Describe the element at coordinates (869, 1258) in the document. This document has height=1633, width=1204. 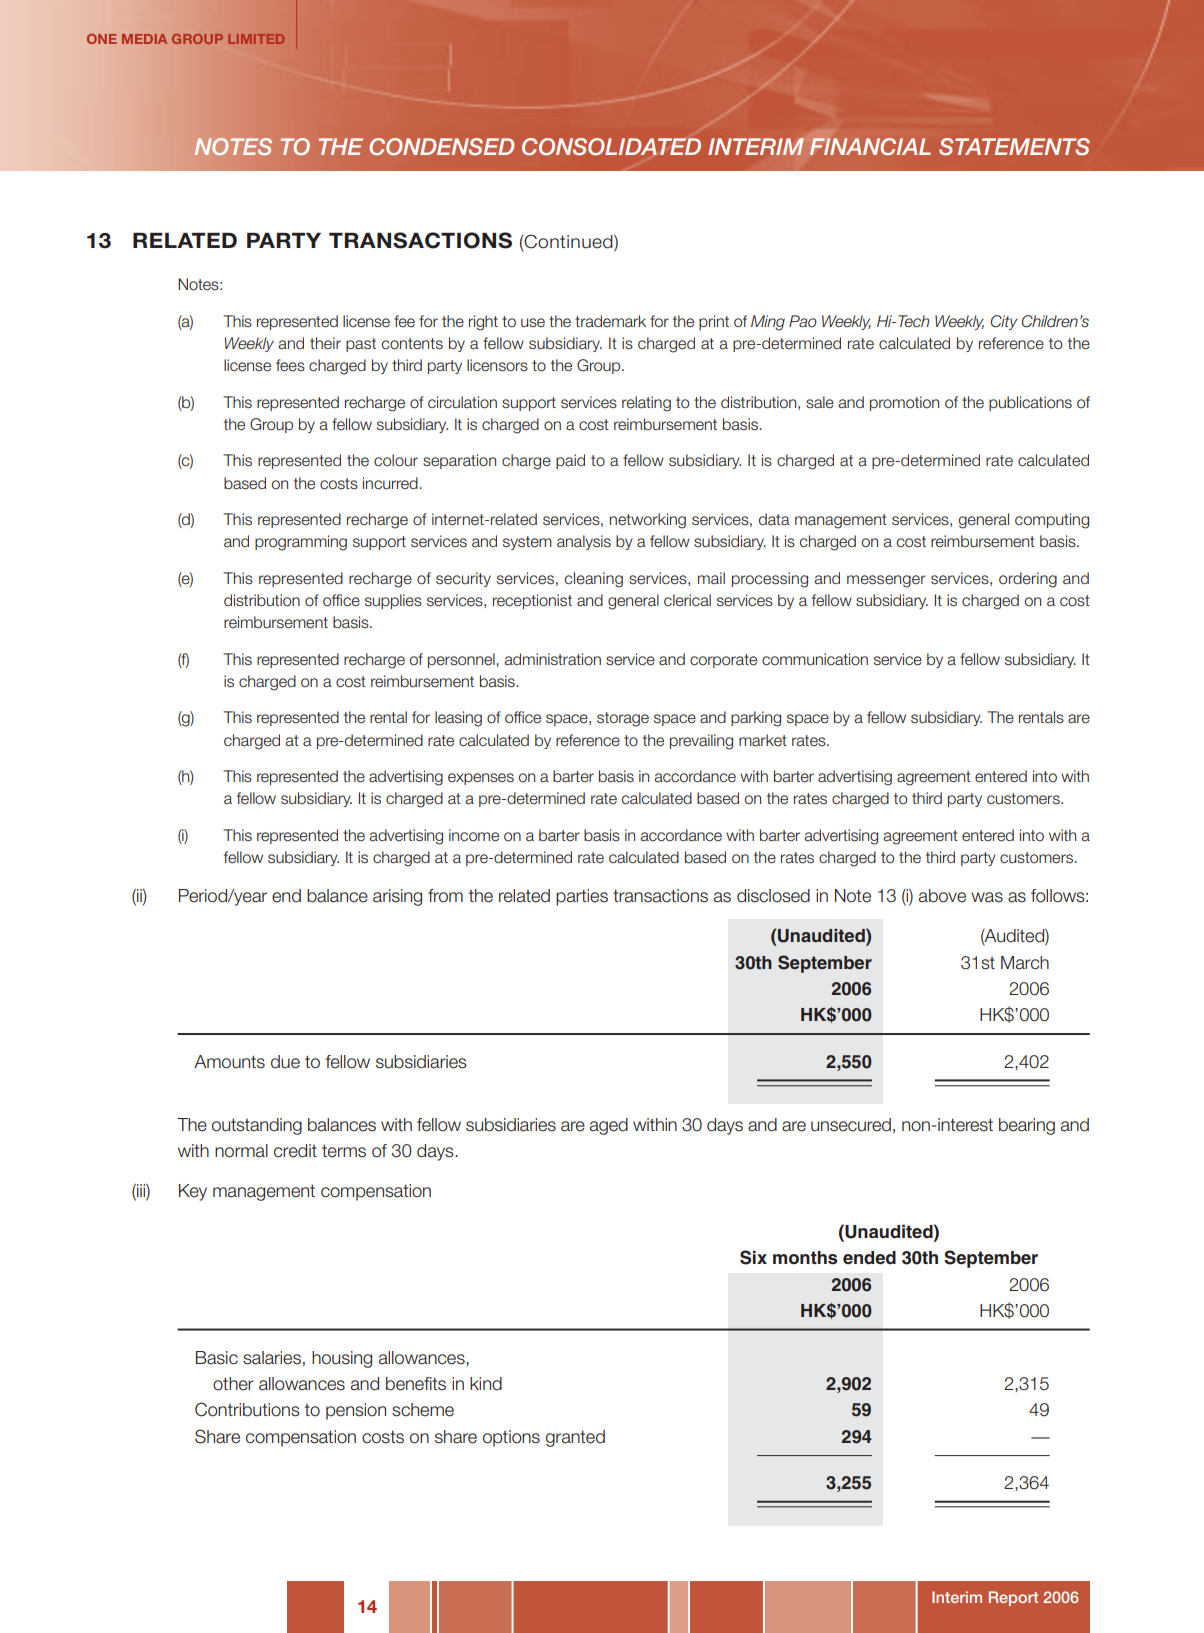
I see `ended` at that location.
